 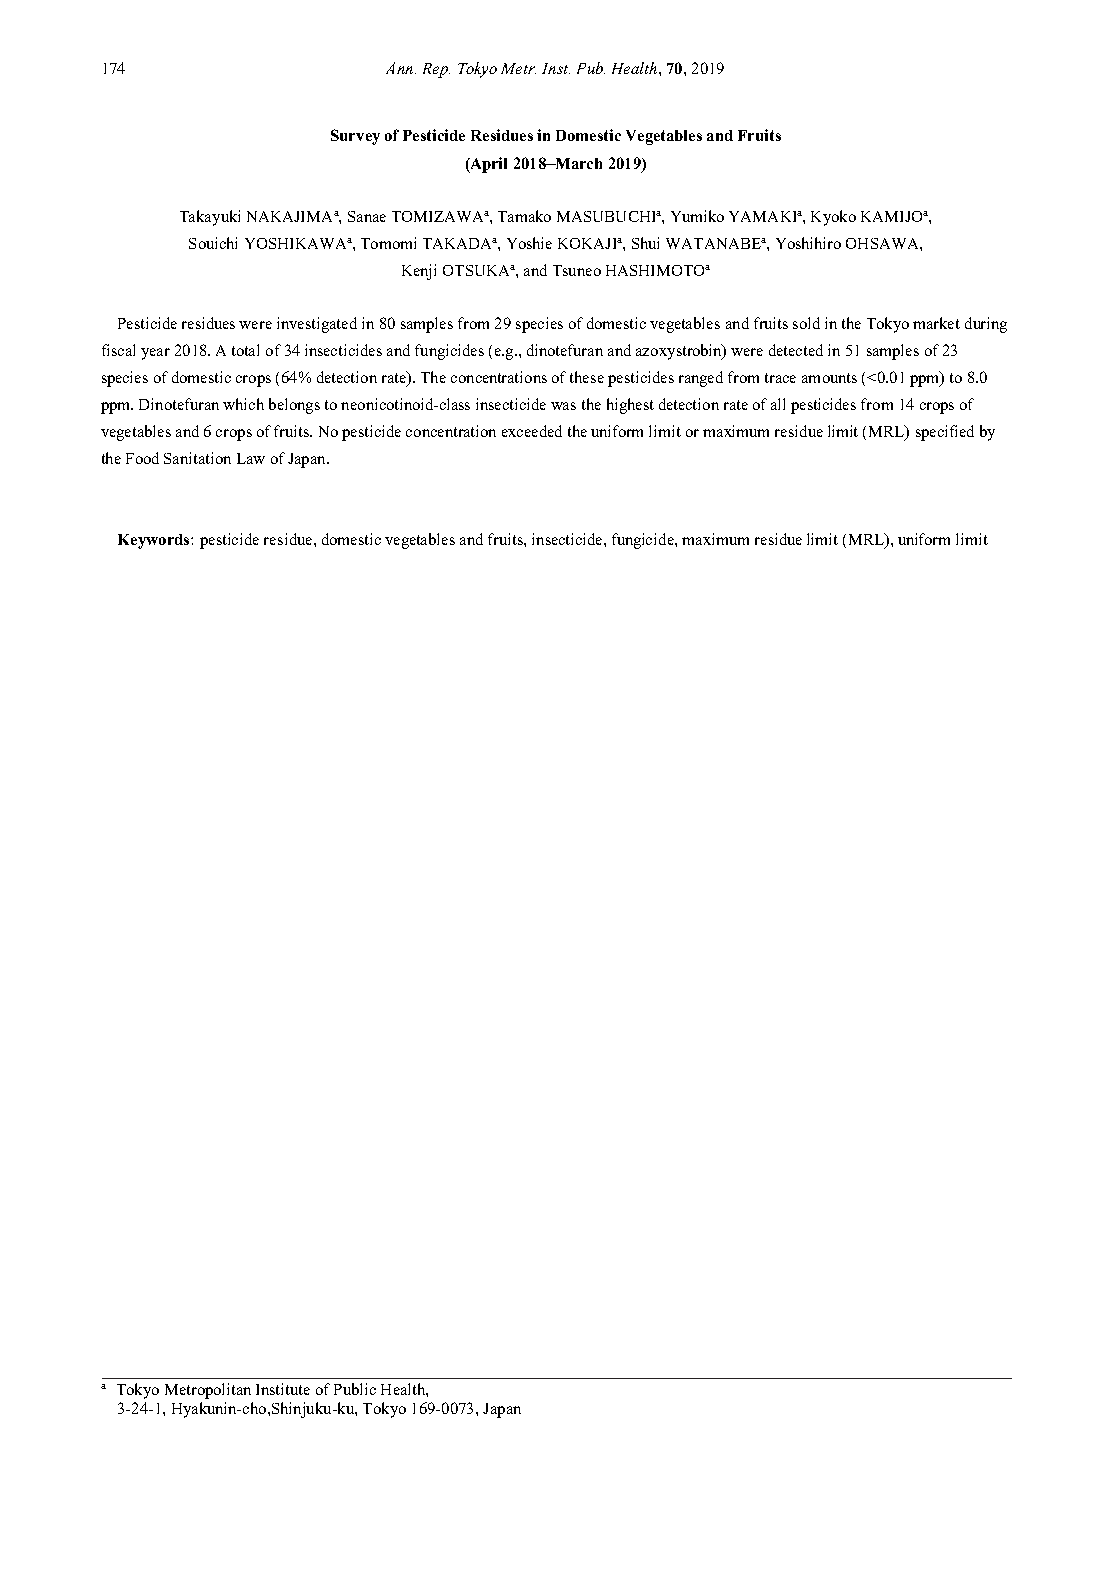 What do you see at coordinates (155, 541) in the screenshot?
I see `Keywords` at bounding box center [155, 541].
